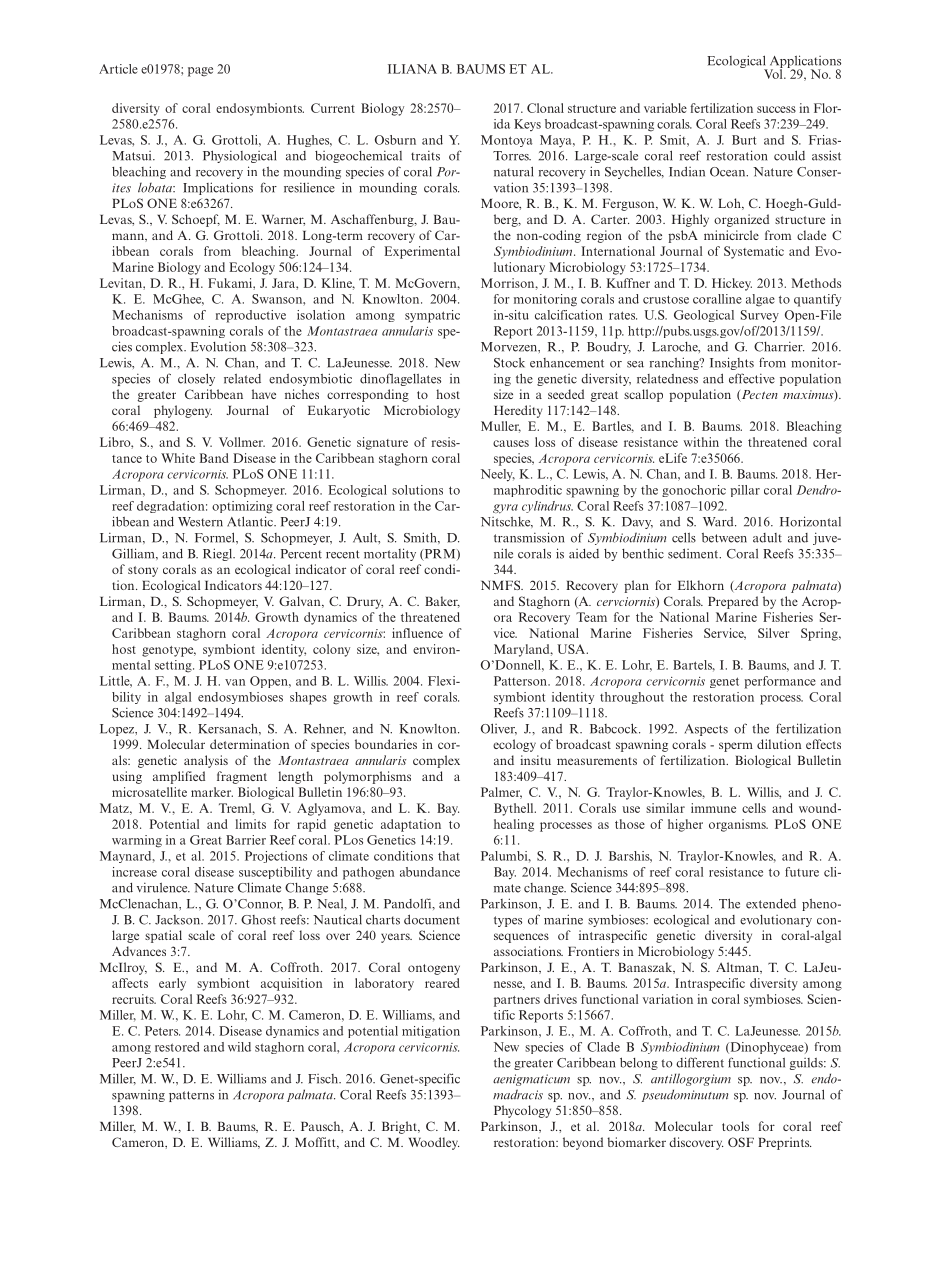 The image size is (952, 1271). Describe the element at coordinates (733, 602) in the document. I see `Prepared` at that location.
